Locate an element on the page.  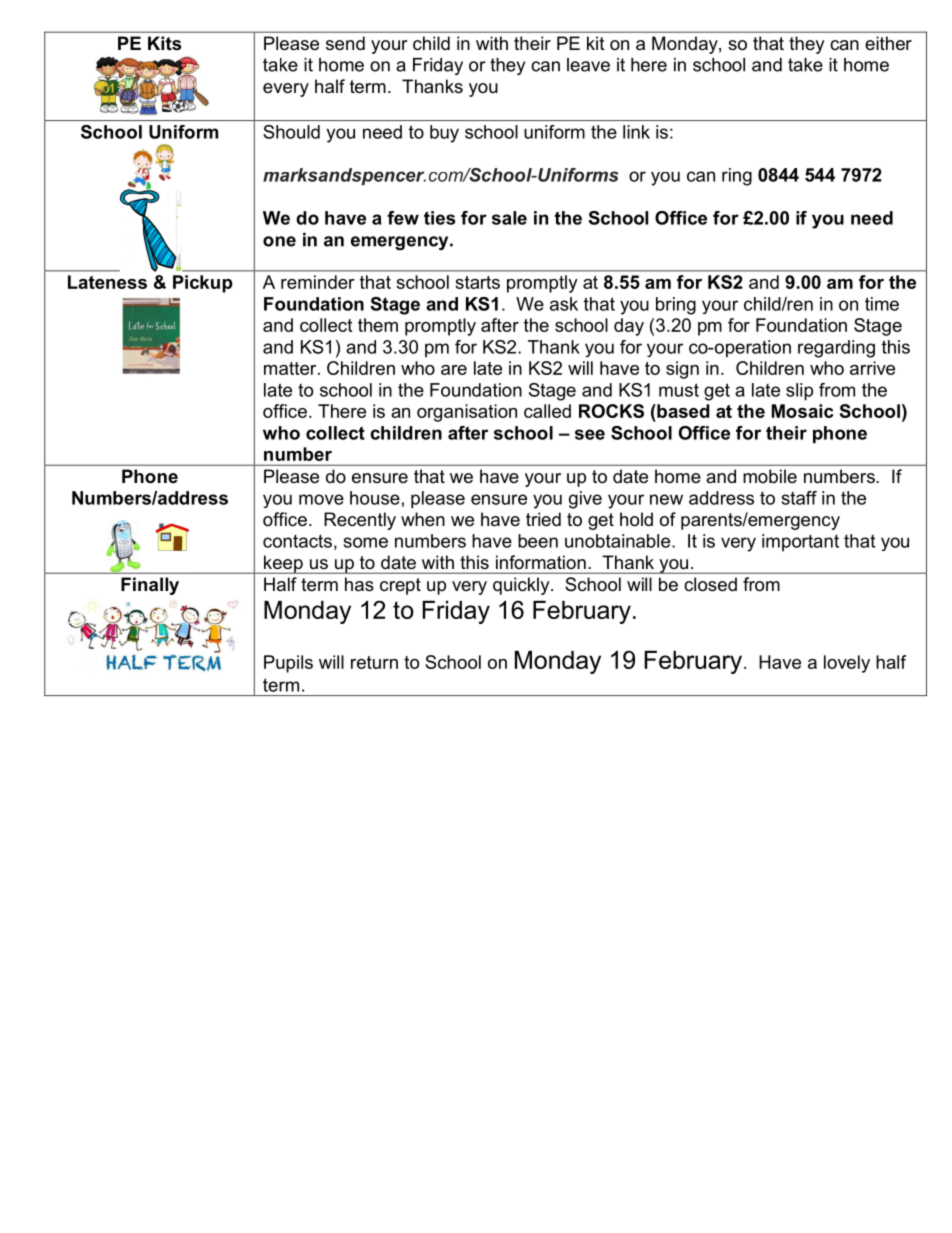
Pupils is located at coordinates (288, 664).
